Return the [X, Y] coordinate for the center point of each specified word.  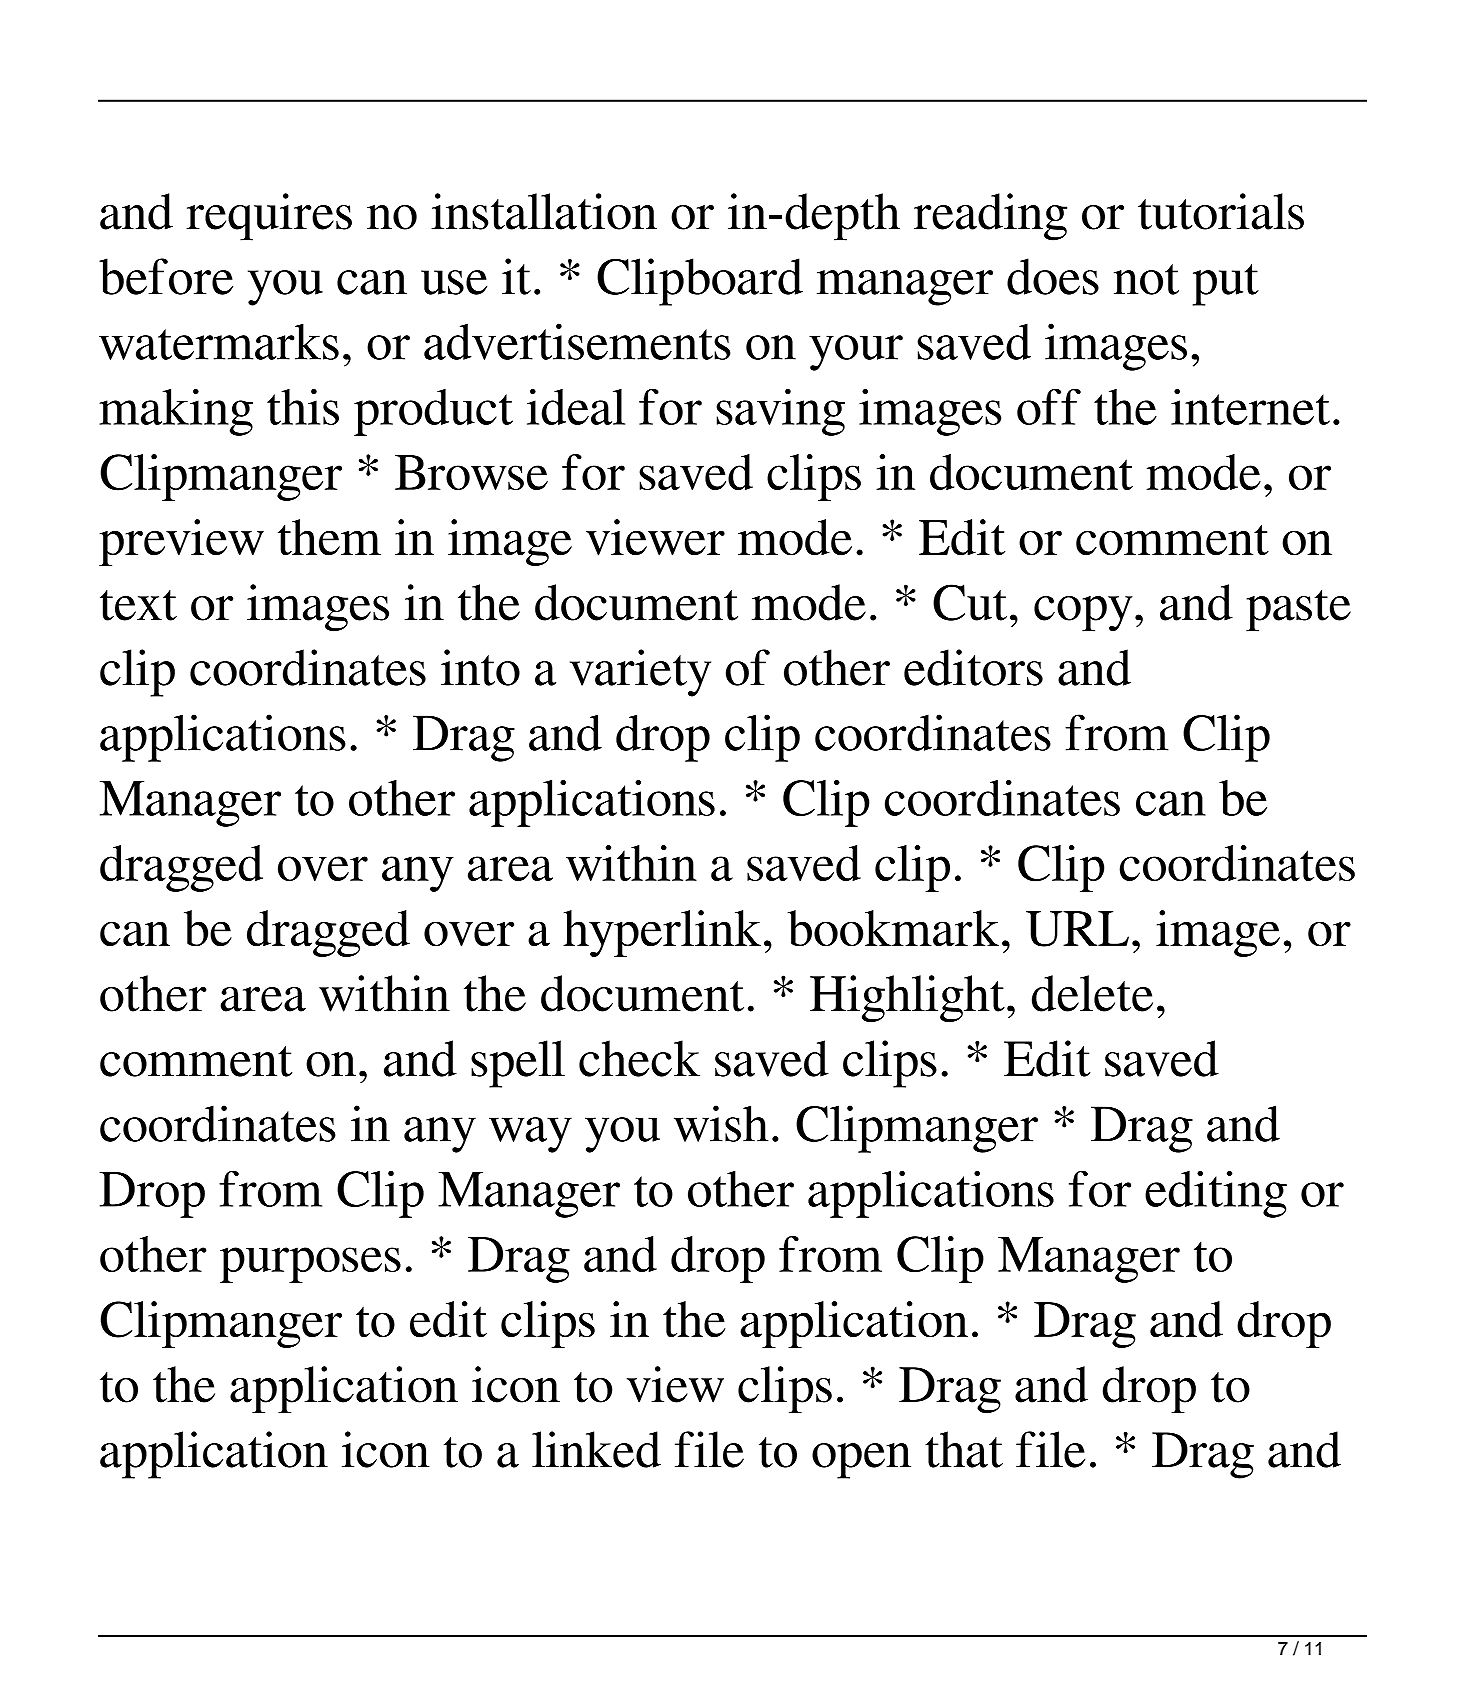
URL [1077, 929]
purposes [310, 1265]
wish [721, 1123]
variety [640, 673]
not [1146, 279]
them [329, 537]
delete [1092, 993]
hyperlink [662, 933]
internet [1250, 407]
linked [596, 1449]
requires [269, 217]
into [480, 667]
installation [544, 211]
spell [518, 1064]
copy [1083, 614]
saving [780, 412]
